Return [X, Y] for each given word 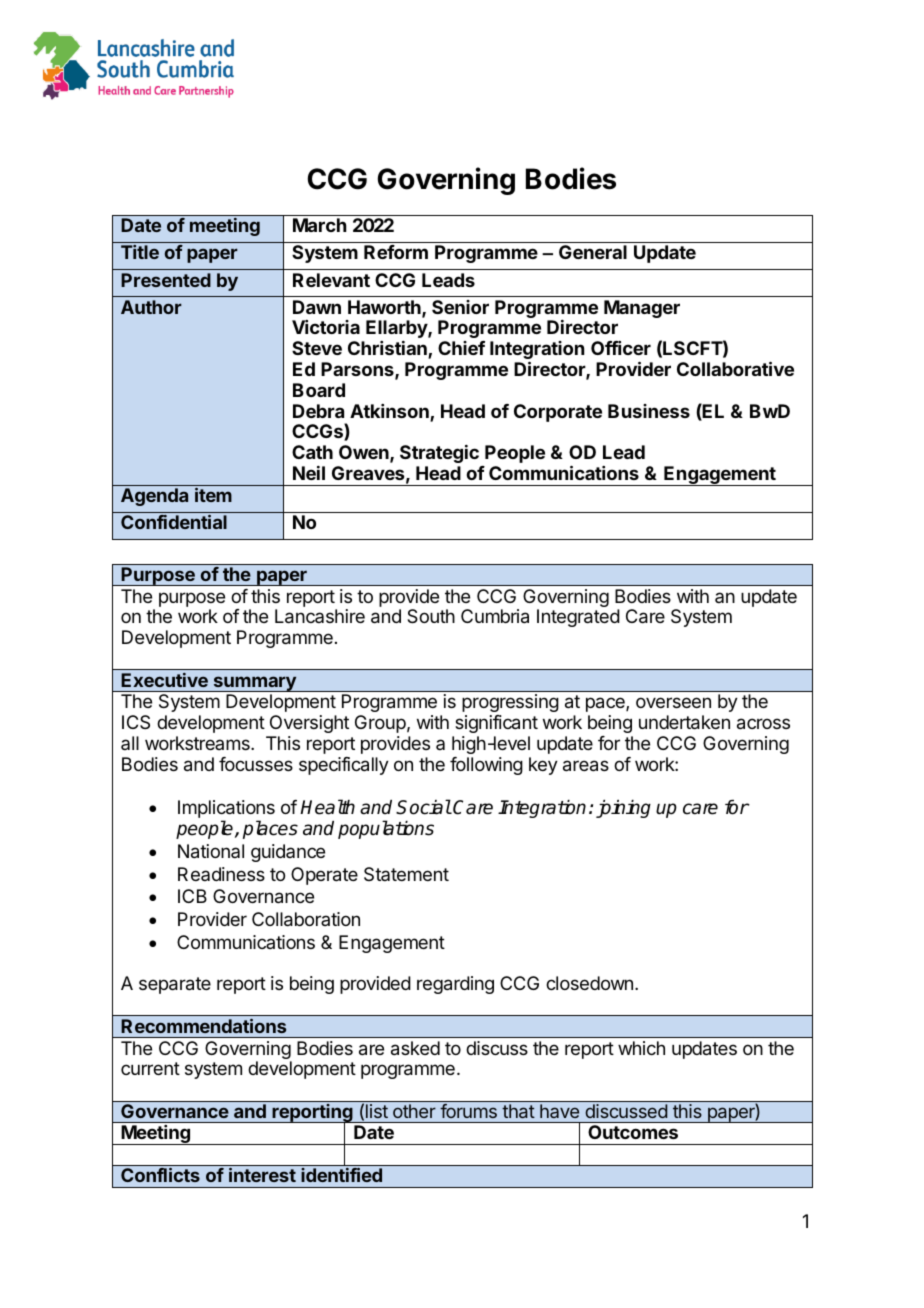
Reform [396, 252]
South [431, 616]
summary [254, 684]
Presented [166, 280]
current [150, 1068]
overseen [673, 702]
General [593, 252]
